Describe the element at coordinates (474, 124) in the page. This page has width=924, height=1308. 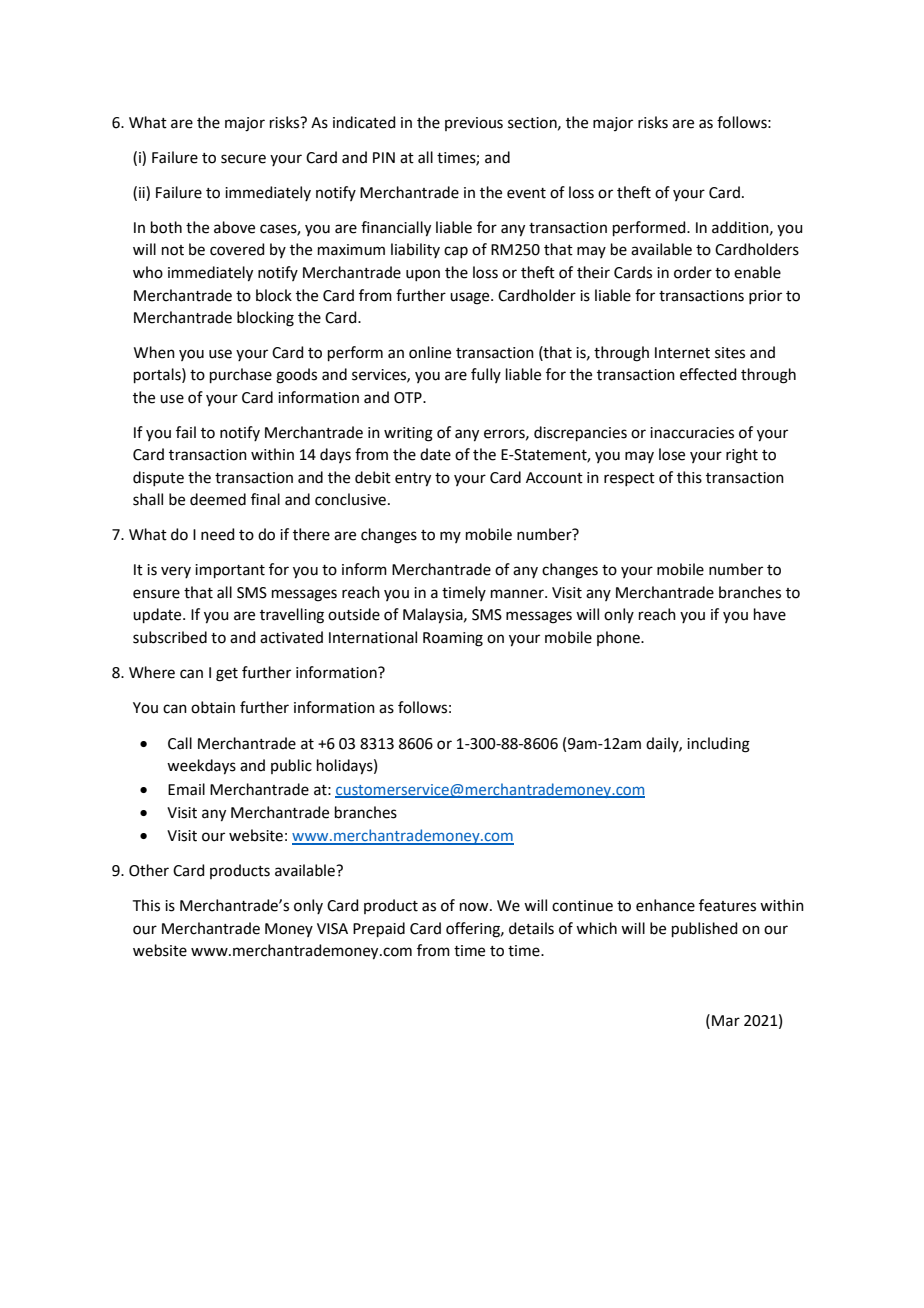
I see `previous` at that location.
